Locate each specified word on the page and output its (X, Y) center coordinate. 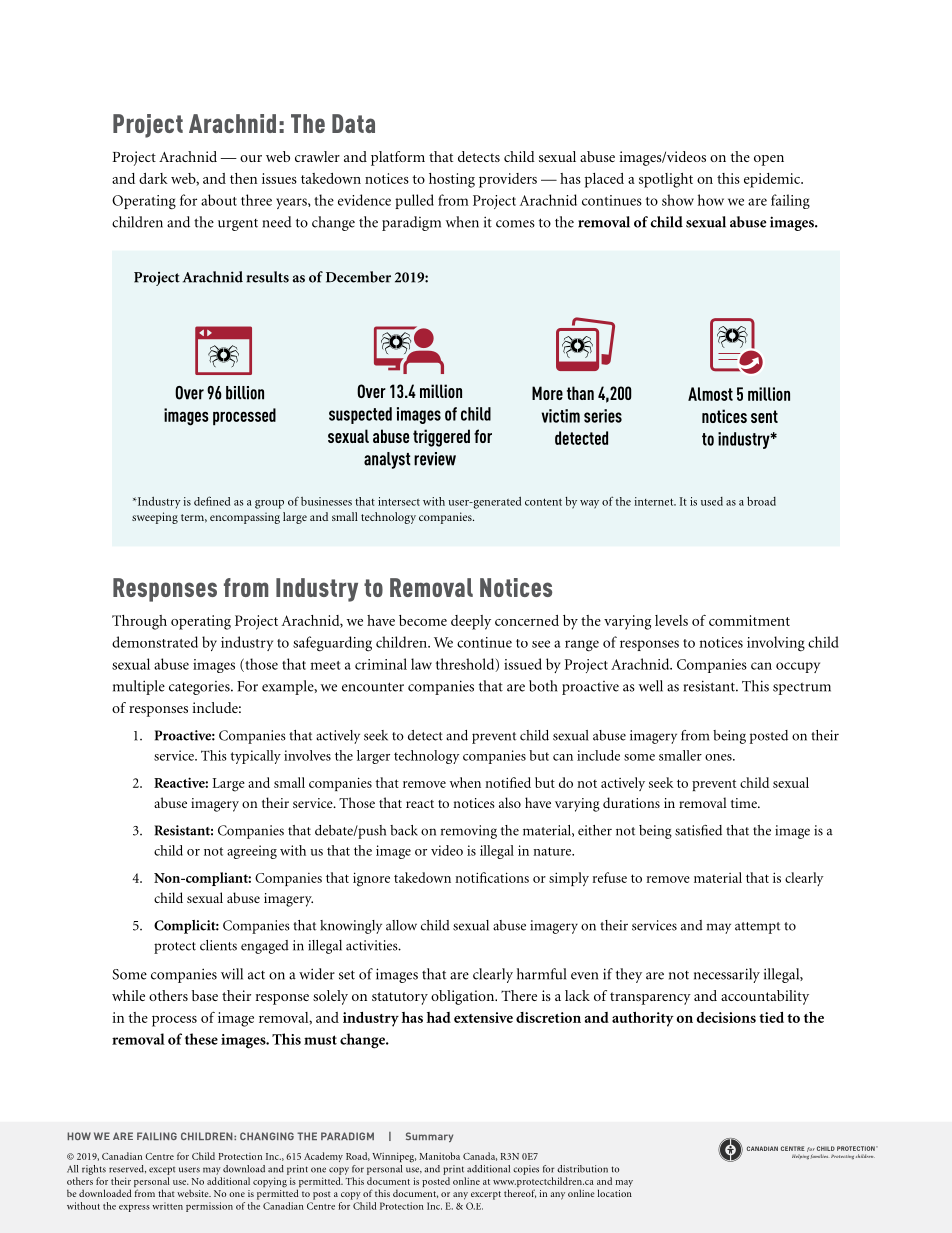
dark (153, 178)
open (769, 160)
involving (776, 644)
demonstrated (155, 642)
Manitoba (439, 1156)
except (162, 1171)
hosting (452, 180)
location (615, 1193)
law (421, 664)
